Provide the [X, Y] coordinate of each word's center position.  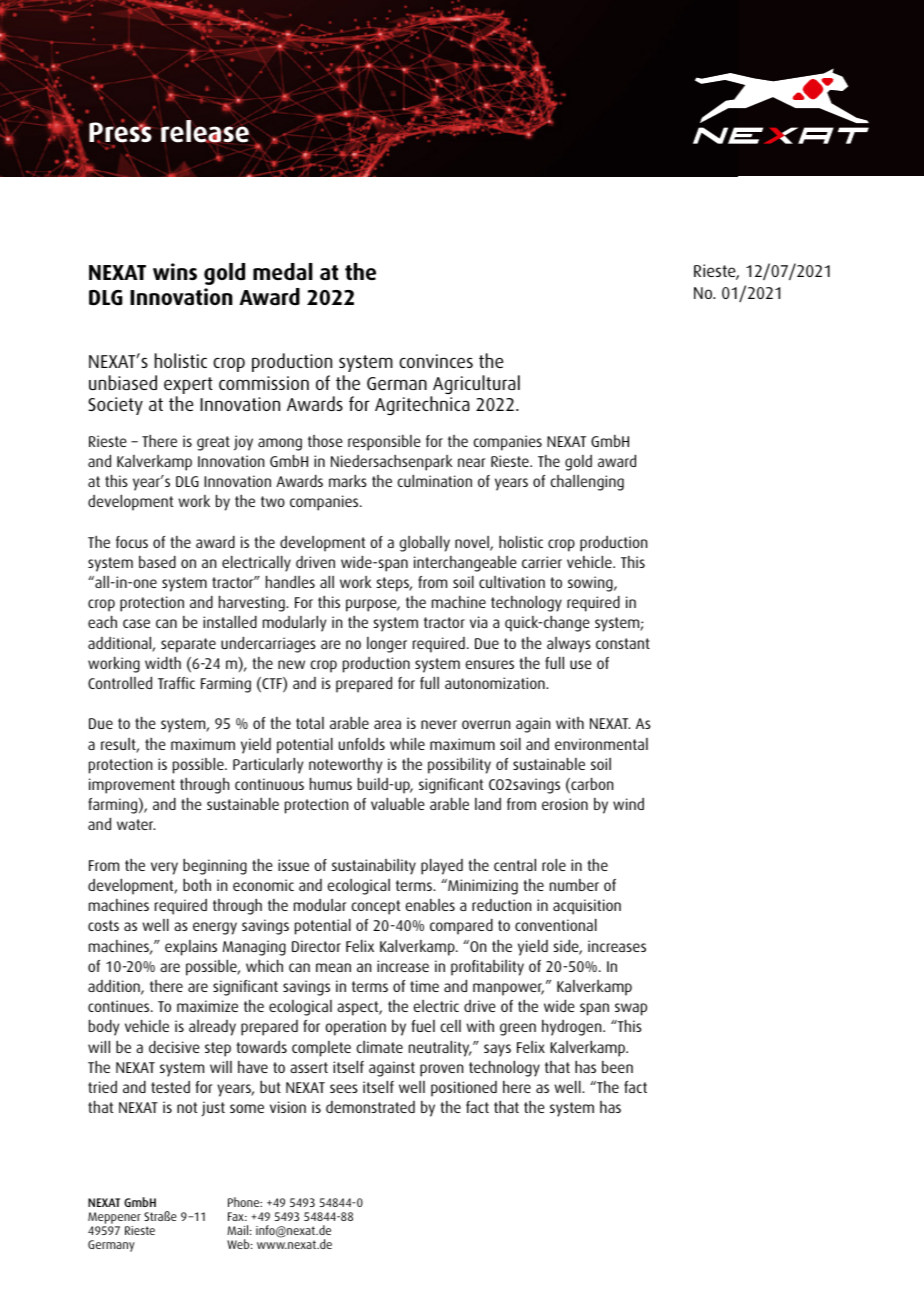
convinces [436, 361]
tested [170, 1087]
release [205, 131]
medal [283, 272]
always [569, 645]
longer [387, 645]
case [136, 623]
